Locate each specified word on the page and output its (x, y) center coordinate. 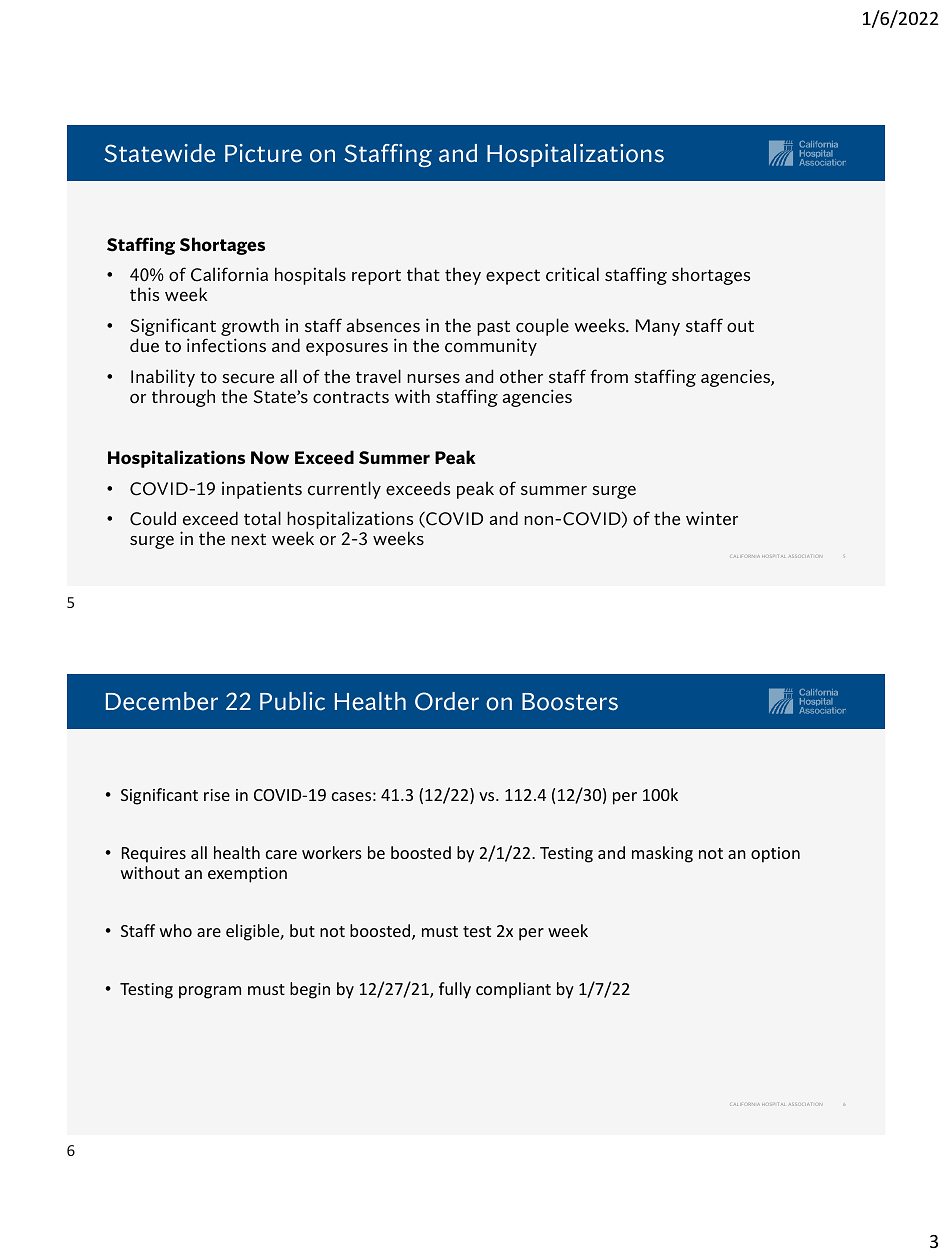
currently (344, 490)
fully (455, 990)
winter (712, 518)
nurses (433, 378)
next (248, 539)
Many (658, 327)
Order (447, 701)
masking (662, 854)
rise (217, 795)
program (210, 992)
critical (572, 274)
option (775, 855)
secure (248, 378)
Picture (263, 153)
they (463, 276)
